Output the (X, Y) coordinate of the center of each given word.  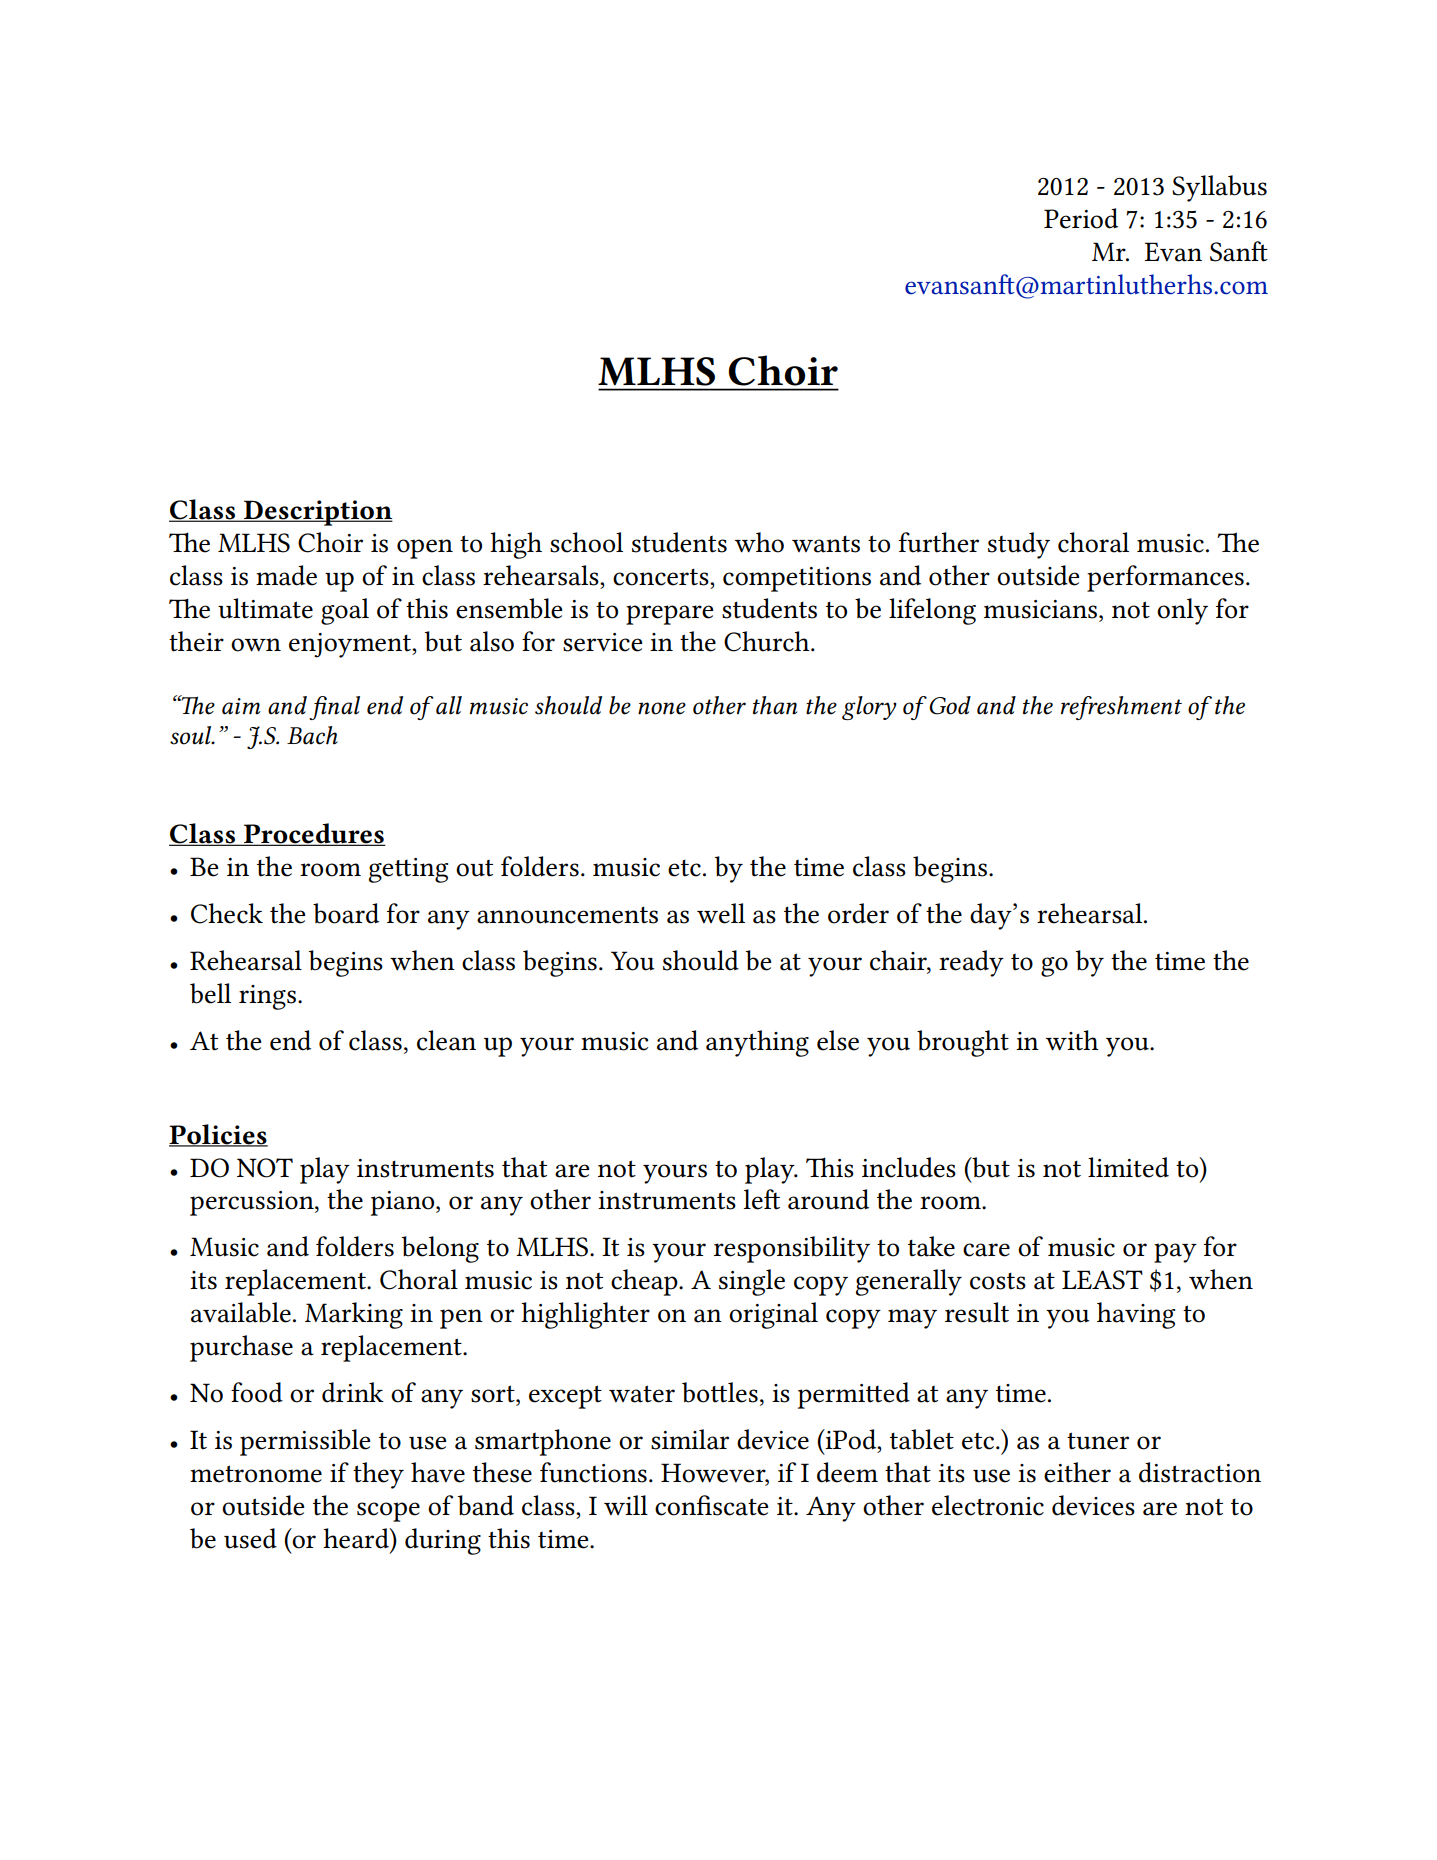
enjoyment (351, 645)
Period (1081, 218)
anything (757, 1043)
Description (317, 513)
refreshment (1121, 708)
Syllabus (1219, 188)
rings (269, 997)
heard (357, 1538)
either (1077, 1472)
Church (768, 641)
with (1072, 1040)
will (626, 1505)
